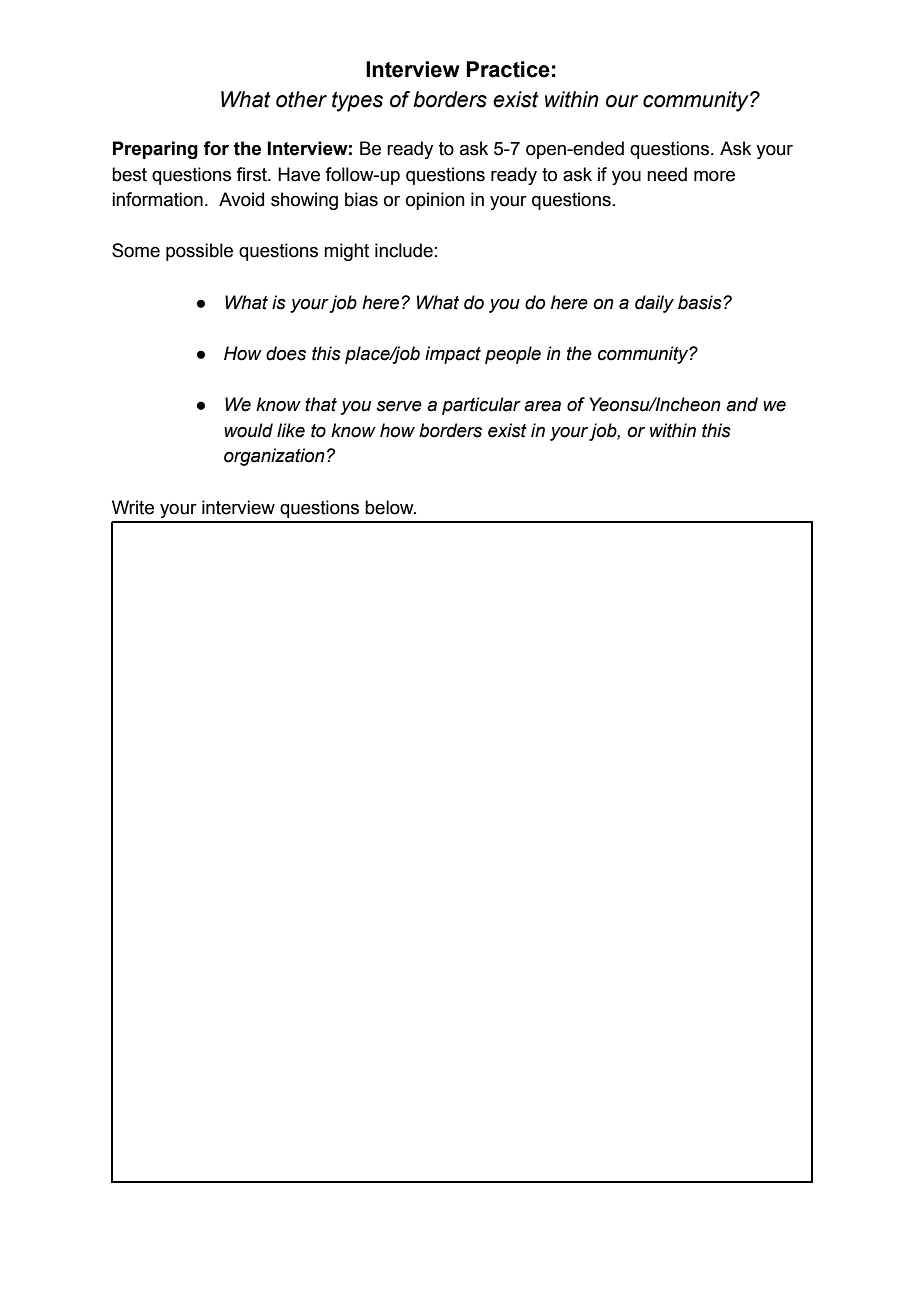 This screenshot has width=924, height=1308. What do you see at coordinates (508, 69) in the screenshot?
I see `Practice` at bounding box center [508, 69].
